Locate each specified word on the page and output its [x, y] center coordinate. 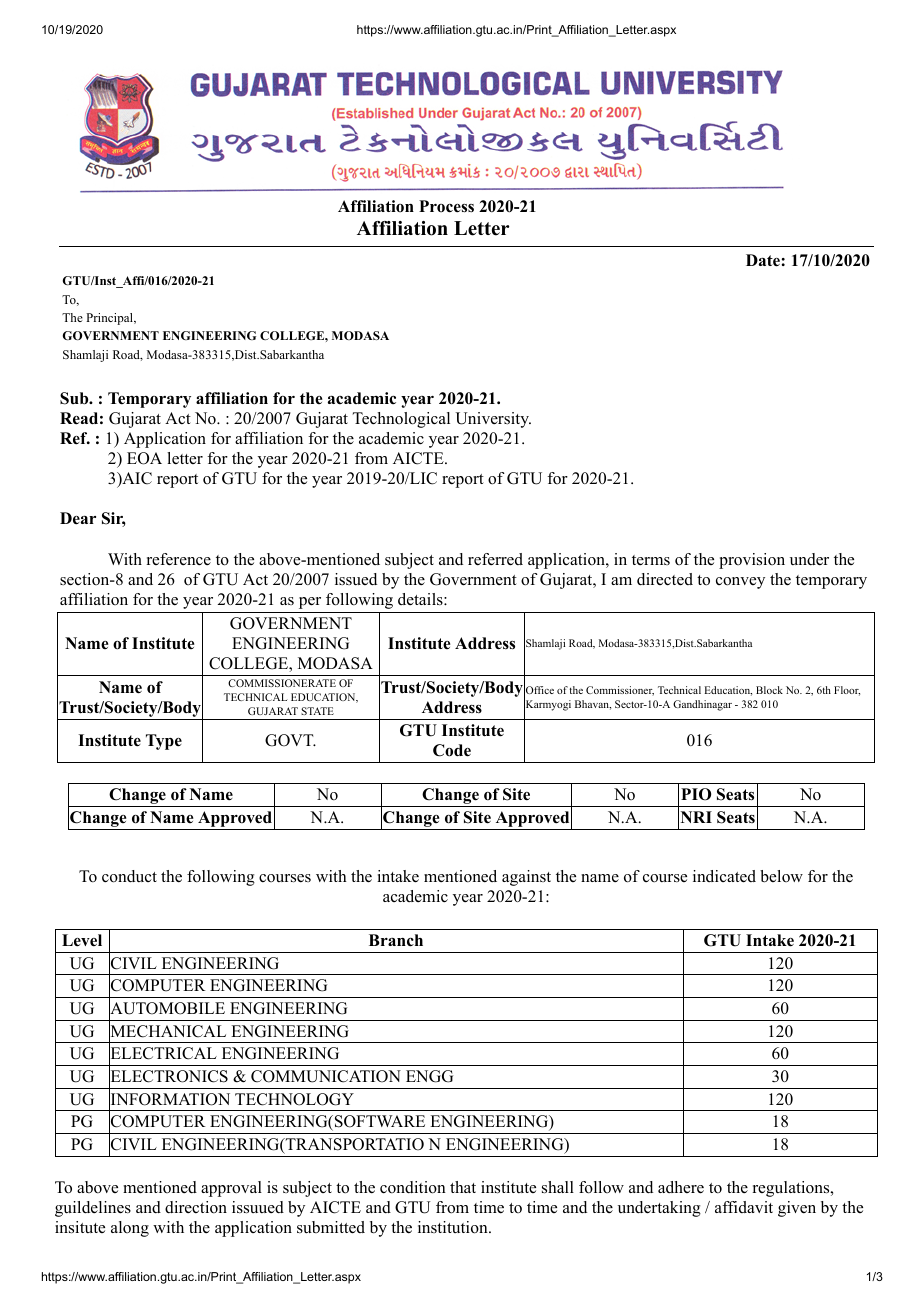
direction [196, 1207]
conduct [129, 876]
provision [752, 561]
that [463, 1187]
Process [446, 206]
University [493, 420]
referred [495, 559]
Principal [110, 319]
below [781, 876]
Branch [396, 940]
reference [179, 559]
